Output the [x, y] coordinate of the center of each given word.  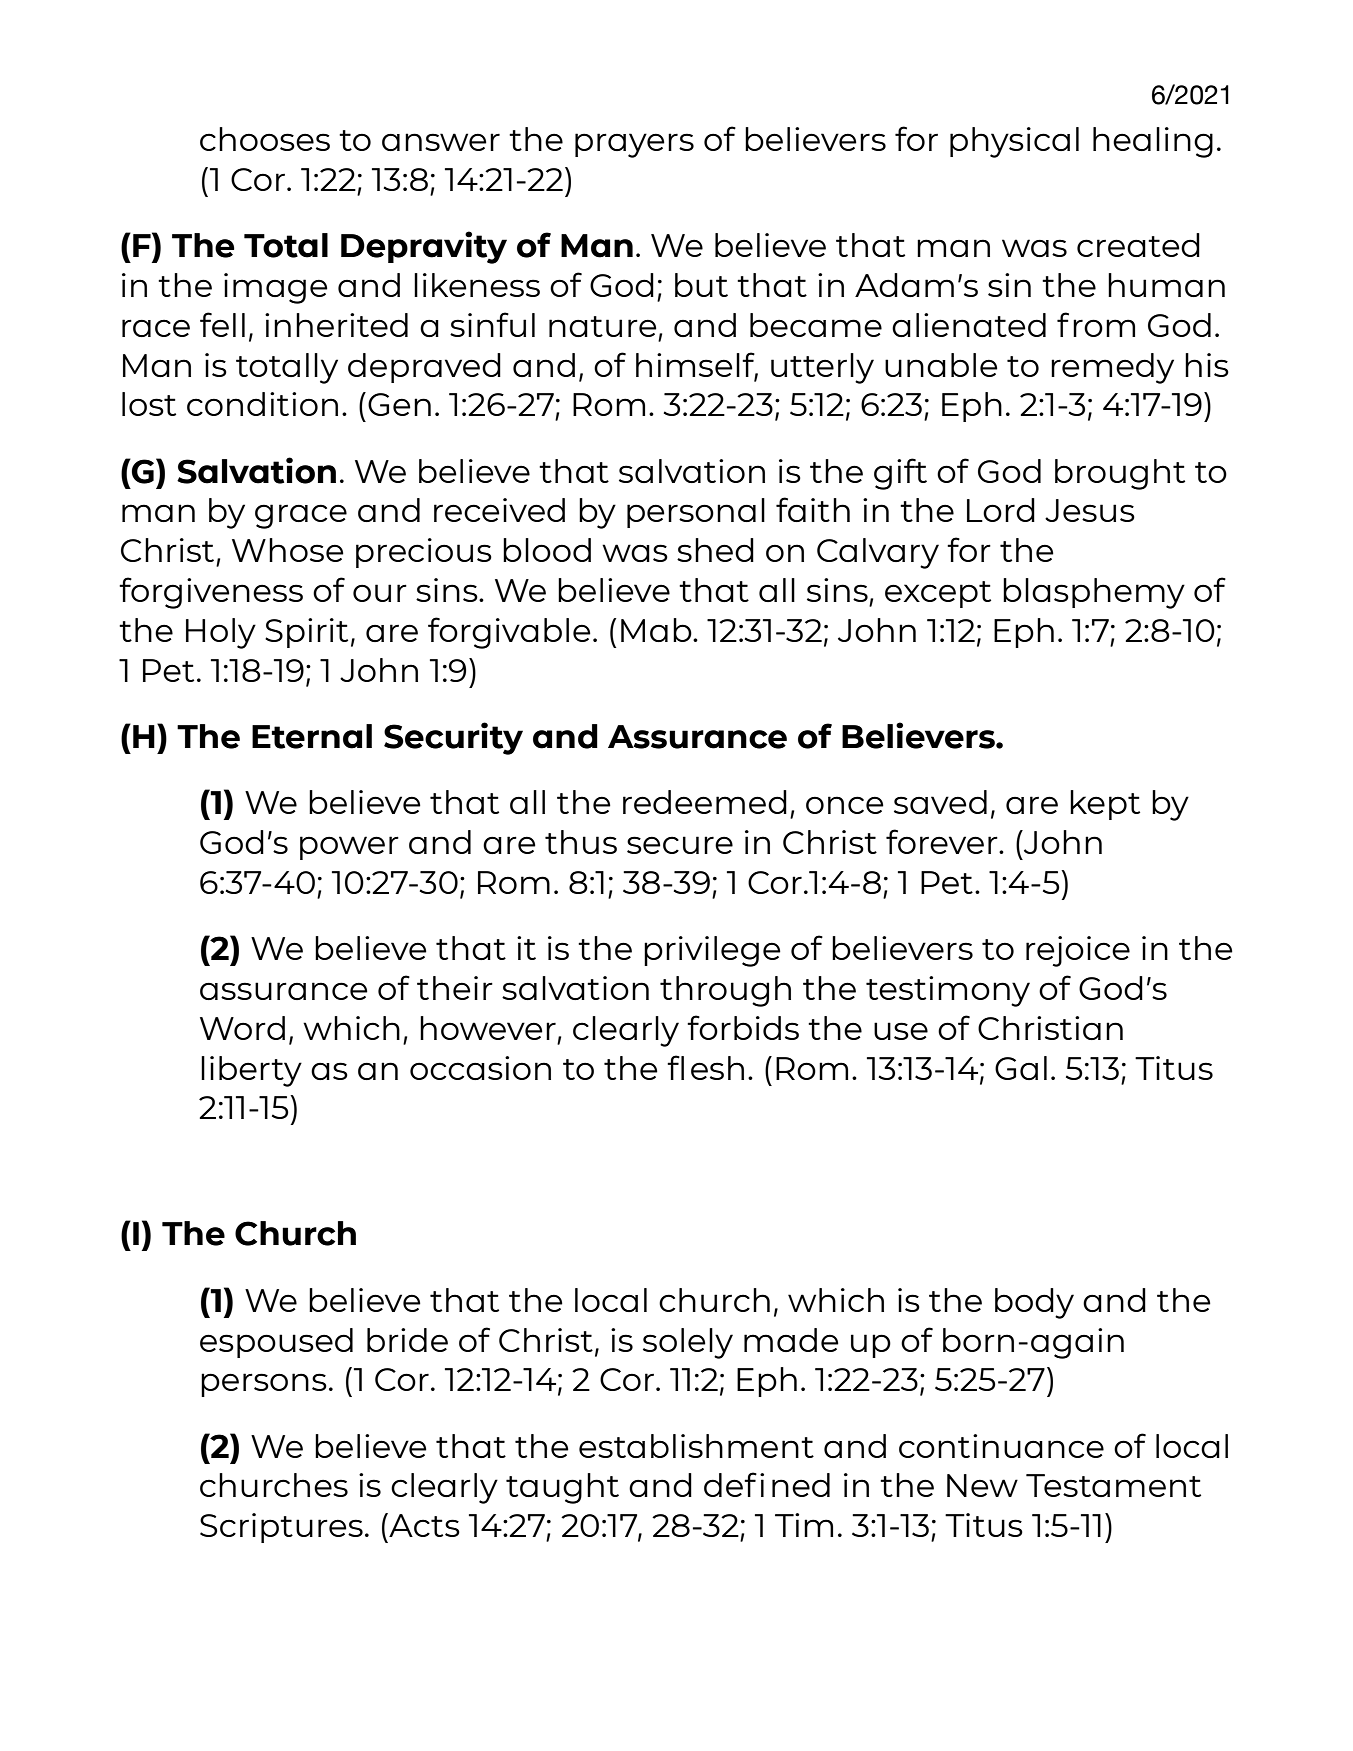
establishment [696, 1446]
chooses [265, 139]
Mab [657, 630]
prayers [634, 145]
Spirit [306, 633]
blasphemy [1094, 593]
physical [1014, 142]
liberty [251, 1071]
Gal [1021, 1068]
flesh [705, 1067]
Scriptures [281, 1528]
